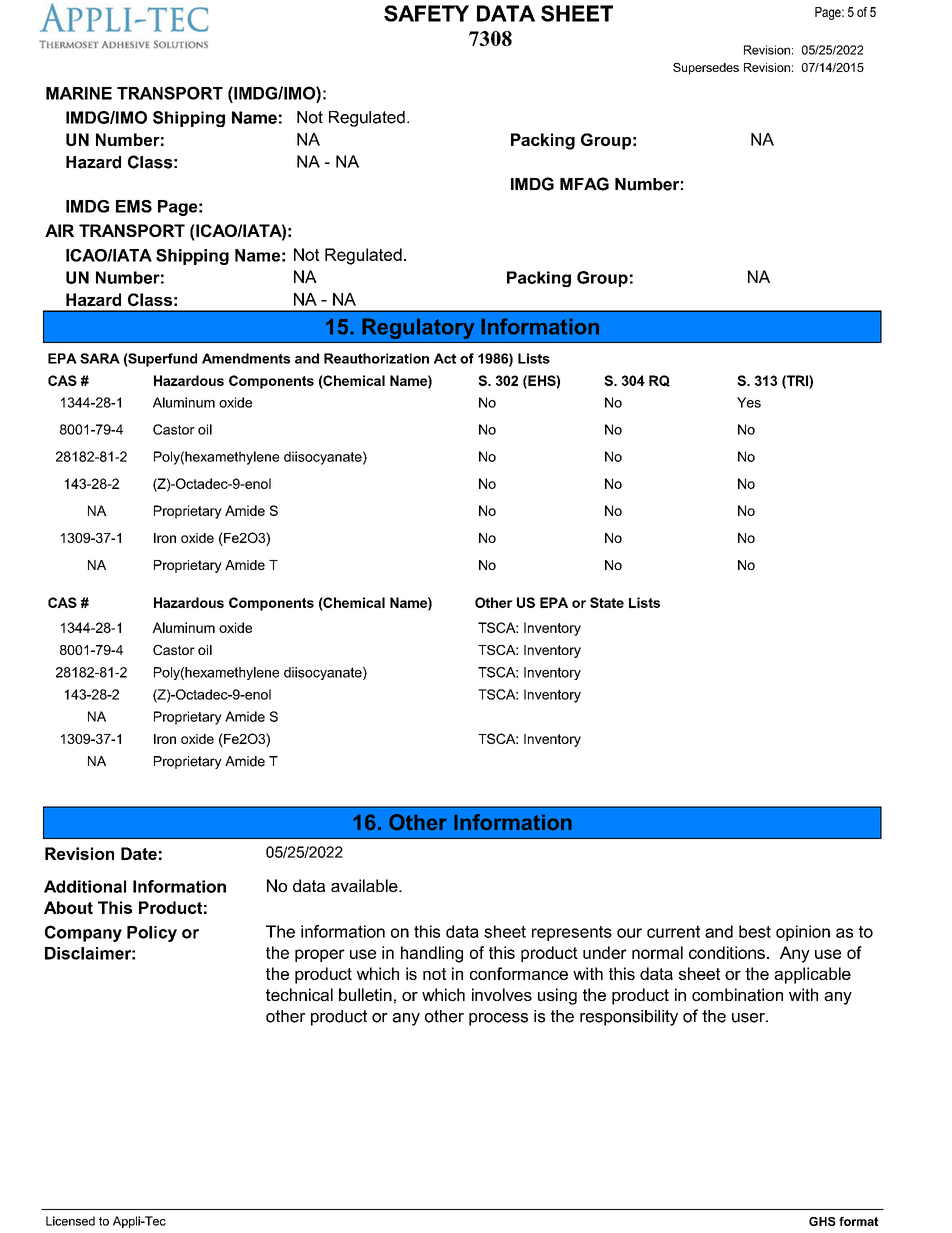  I want to click on handling, so click(432, 954).
